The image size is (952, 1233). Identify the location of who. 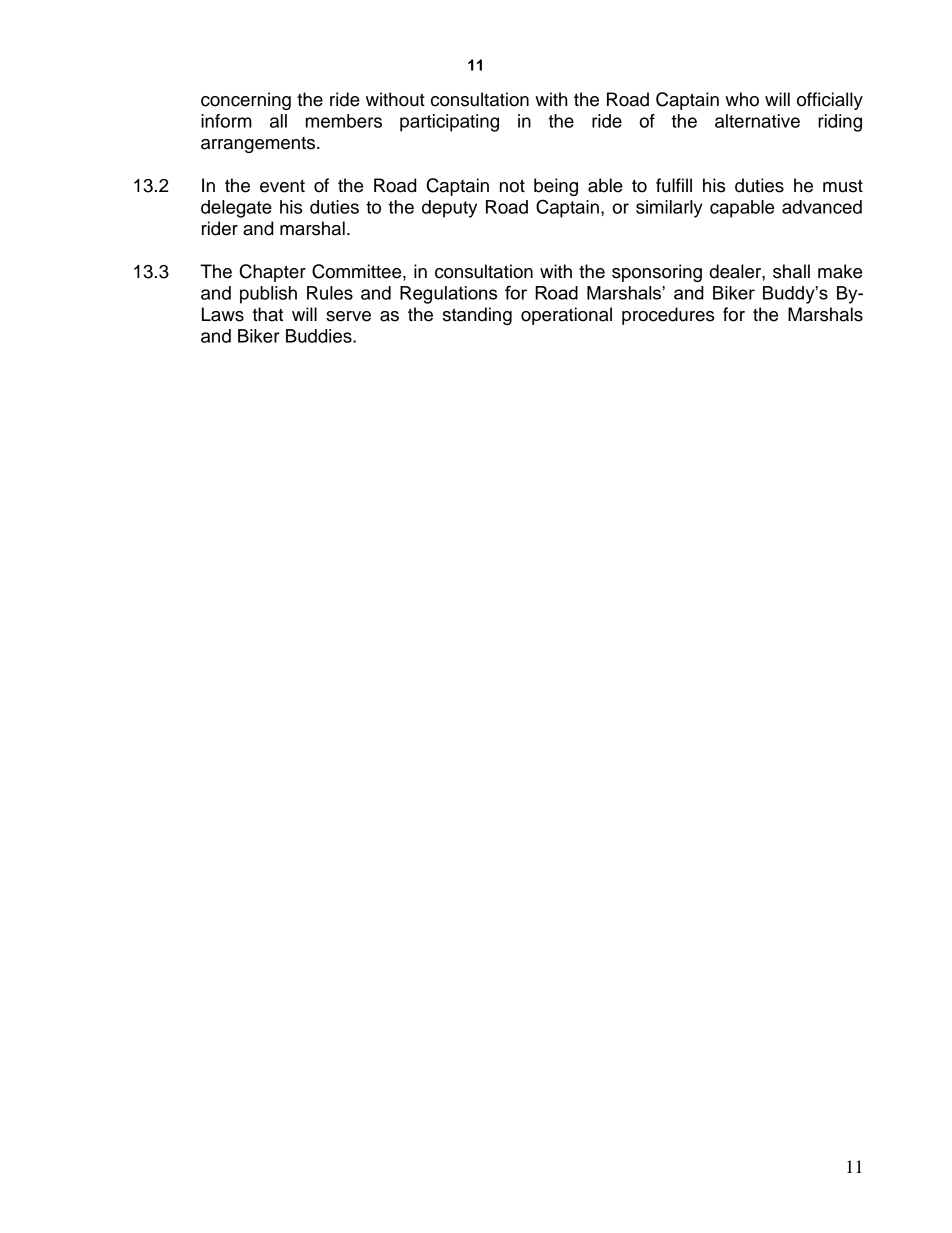
(742, 99).
